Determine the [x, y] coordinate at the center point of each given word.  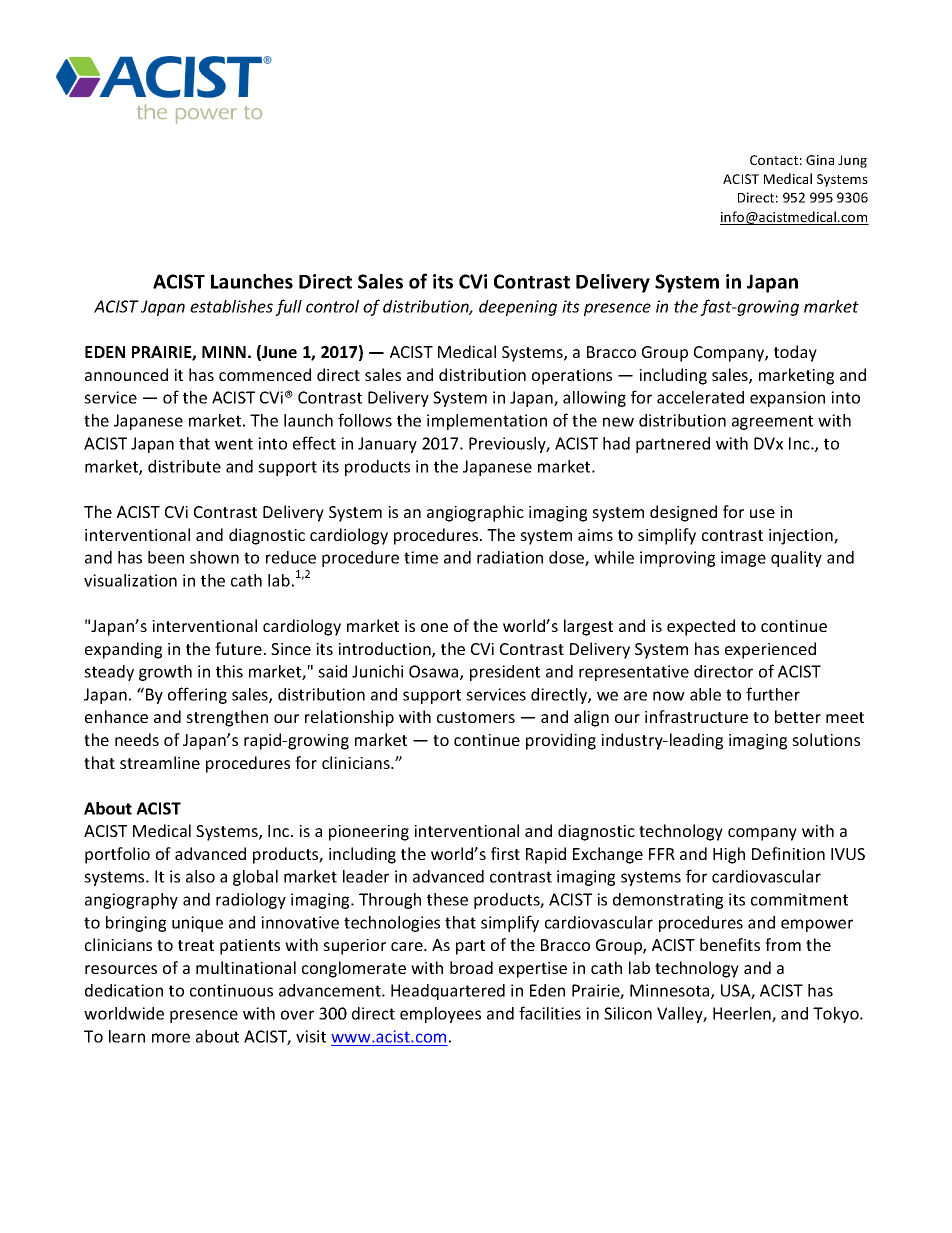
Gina [820, 160]
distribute [184, 466]
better [798, 716]
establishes [231, 306]
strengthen [227, 718]
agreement [772, 422]
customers [476, 717]
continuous [231, 990]
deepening [518, 308]
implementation [487, 422]
